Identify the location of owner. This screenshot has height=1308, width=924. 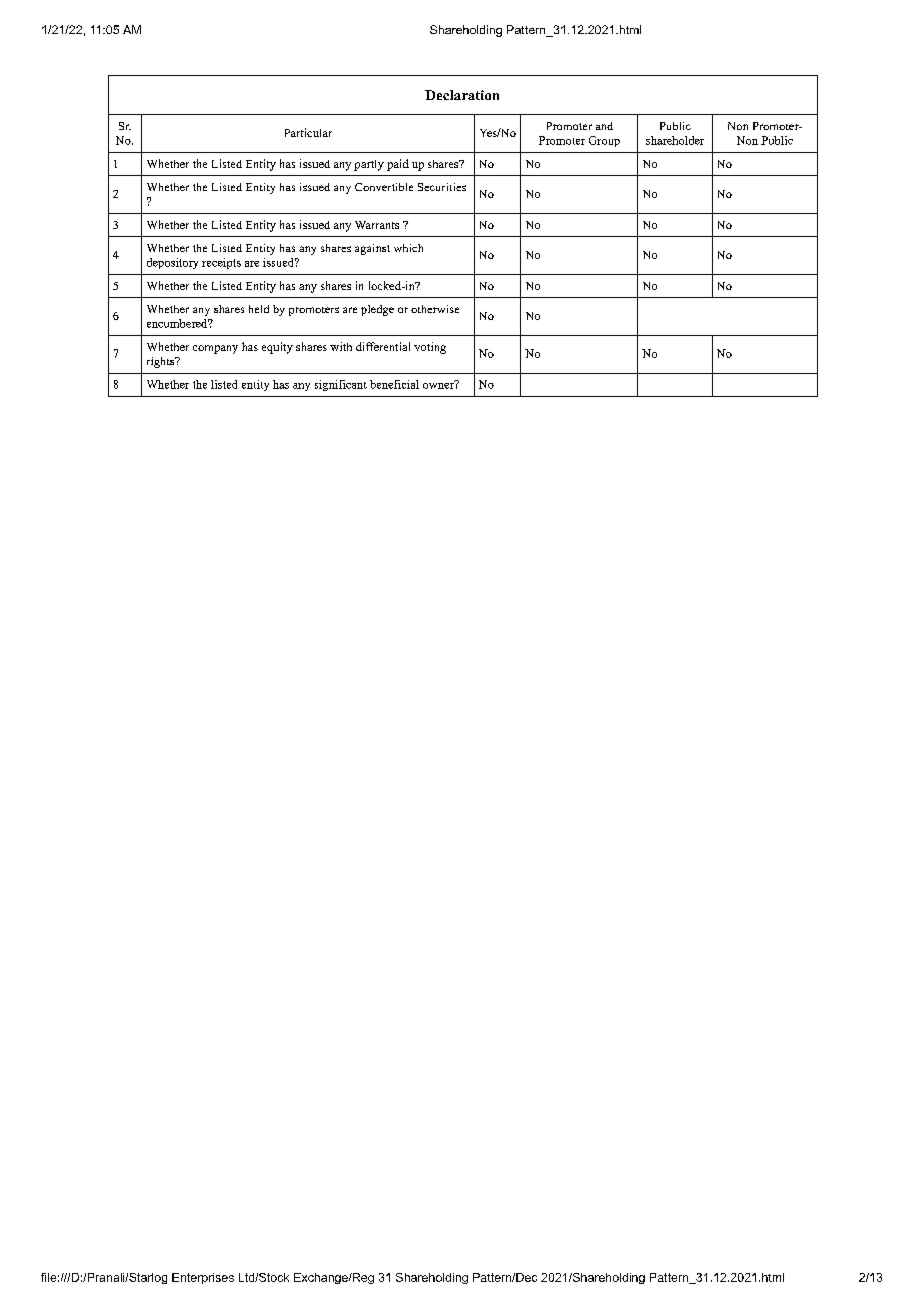
(439, 384).
